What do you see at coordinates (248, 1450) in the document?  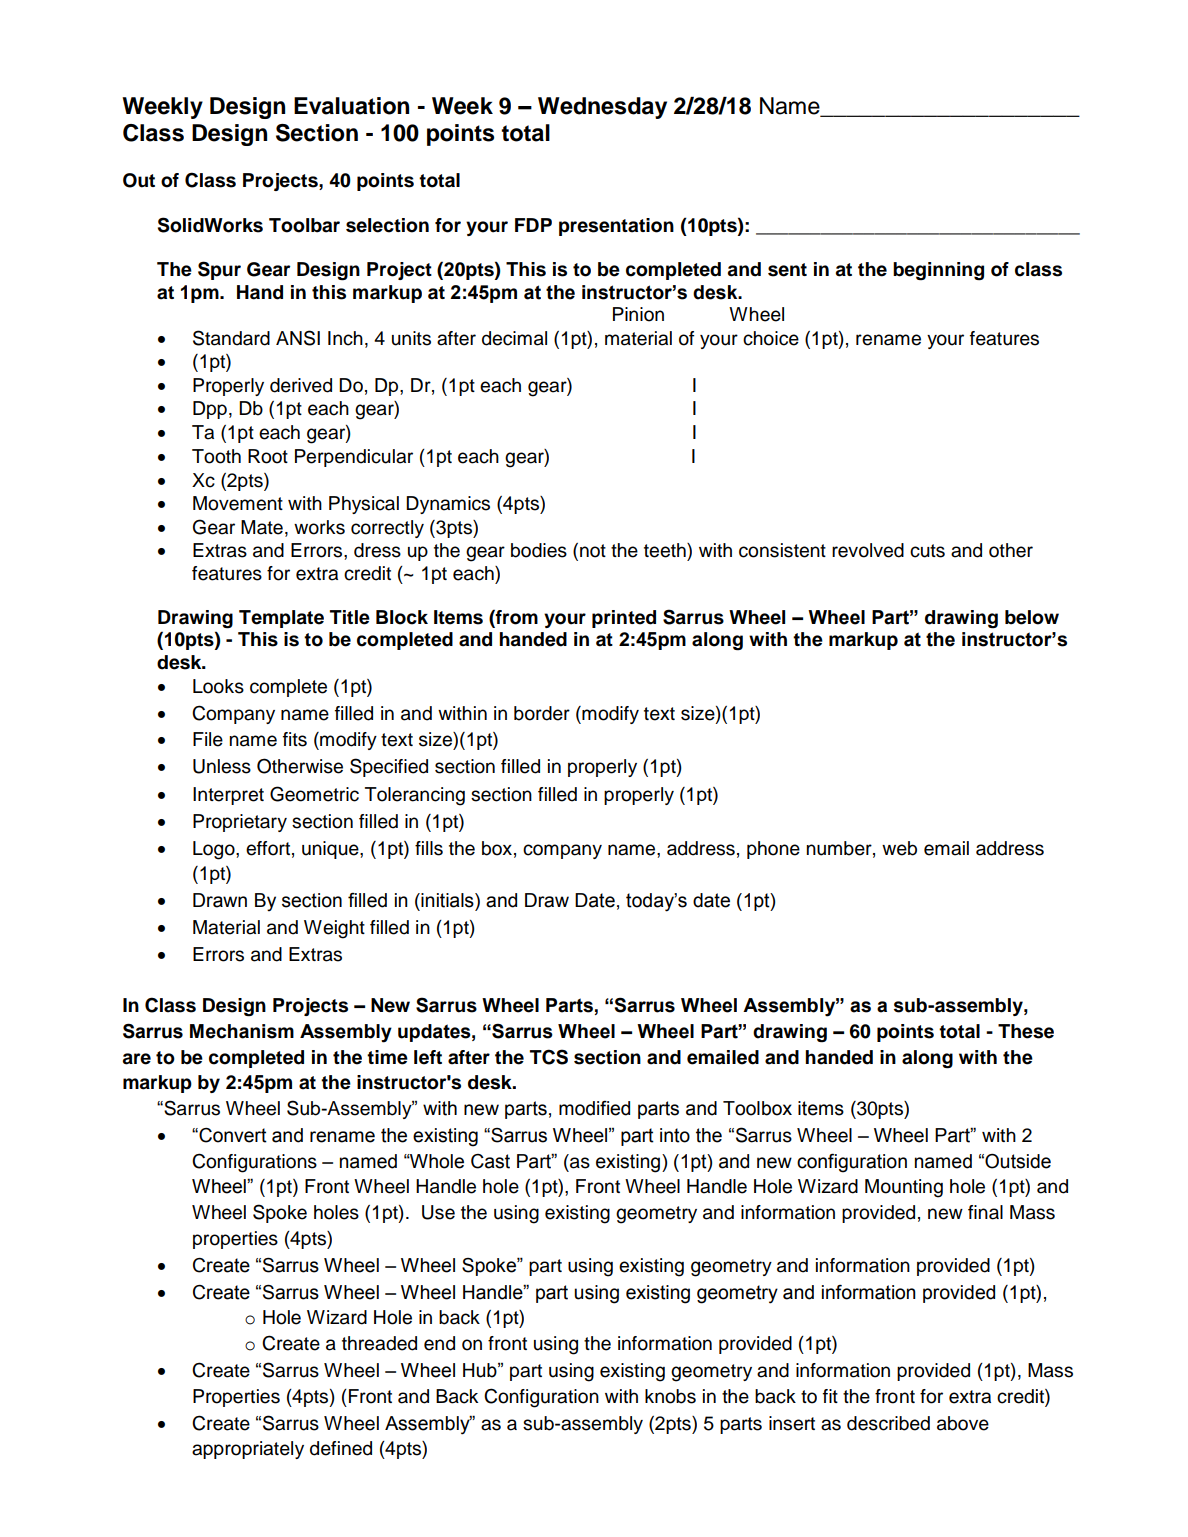 I see `appropriately` at bounding box center [248, 1450].
